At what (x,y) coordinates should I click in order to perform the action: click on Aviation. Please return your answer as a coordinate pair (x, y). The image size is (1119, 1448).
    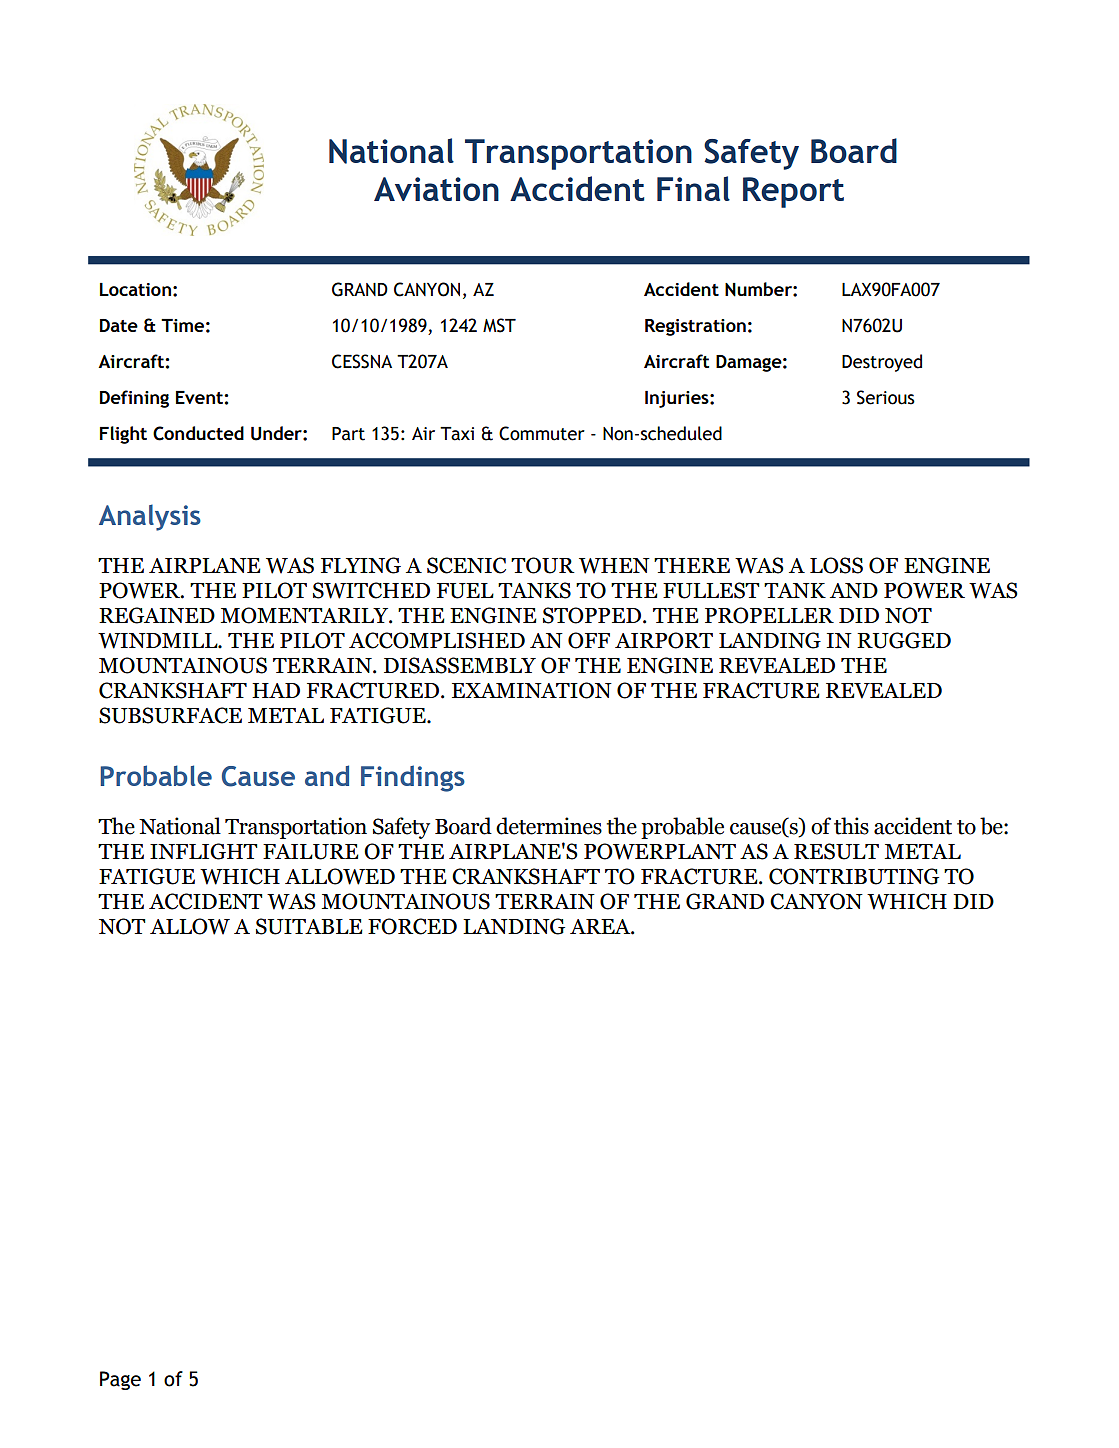
    Looking at the image, I should click on (436, 189).
